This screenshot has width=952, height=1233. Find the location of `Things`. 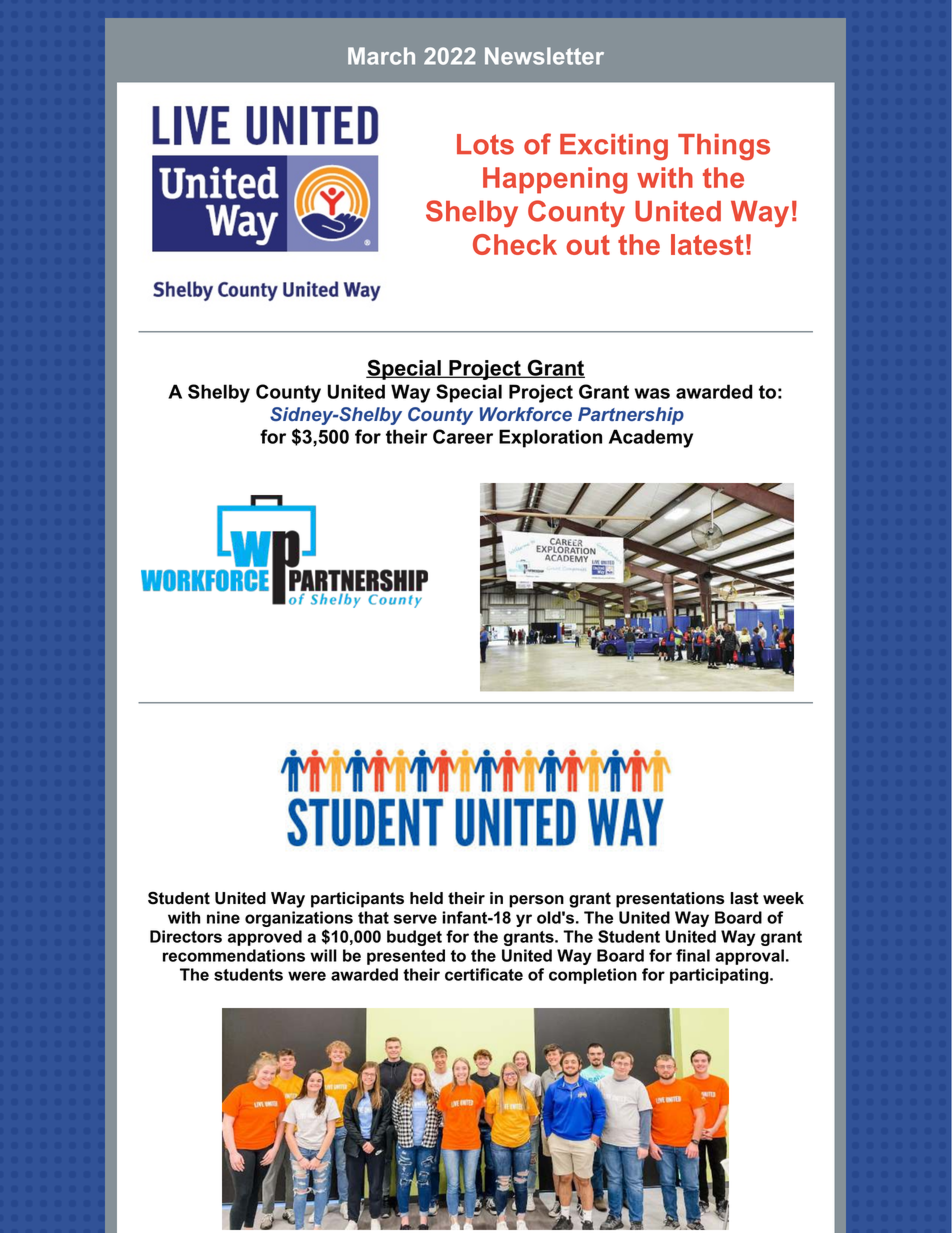

Things is located at coordinates (724, 147).
